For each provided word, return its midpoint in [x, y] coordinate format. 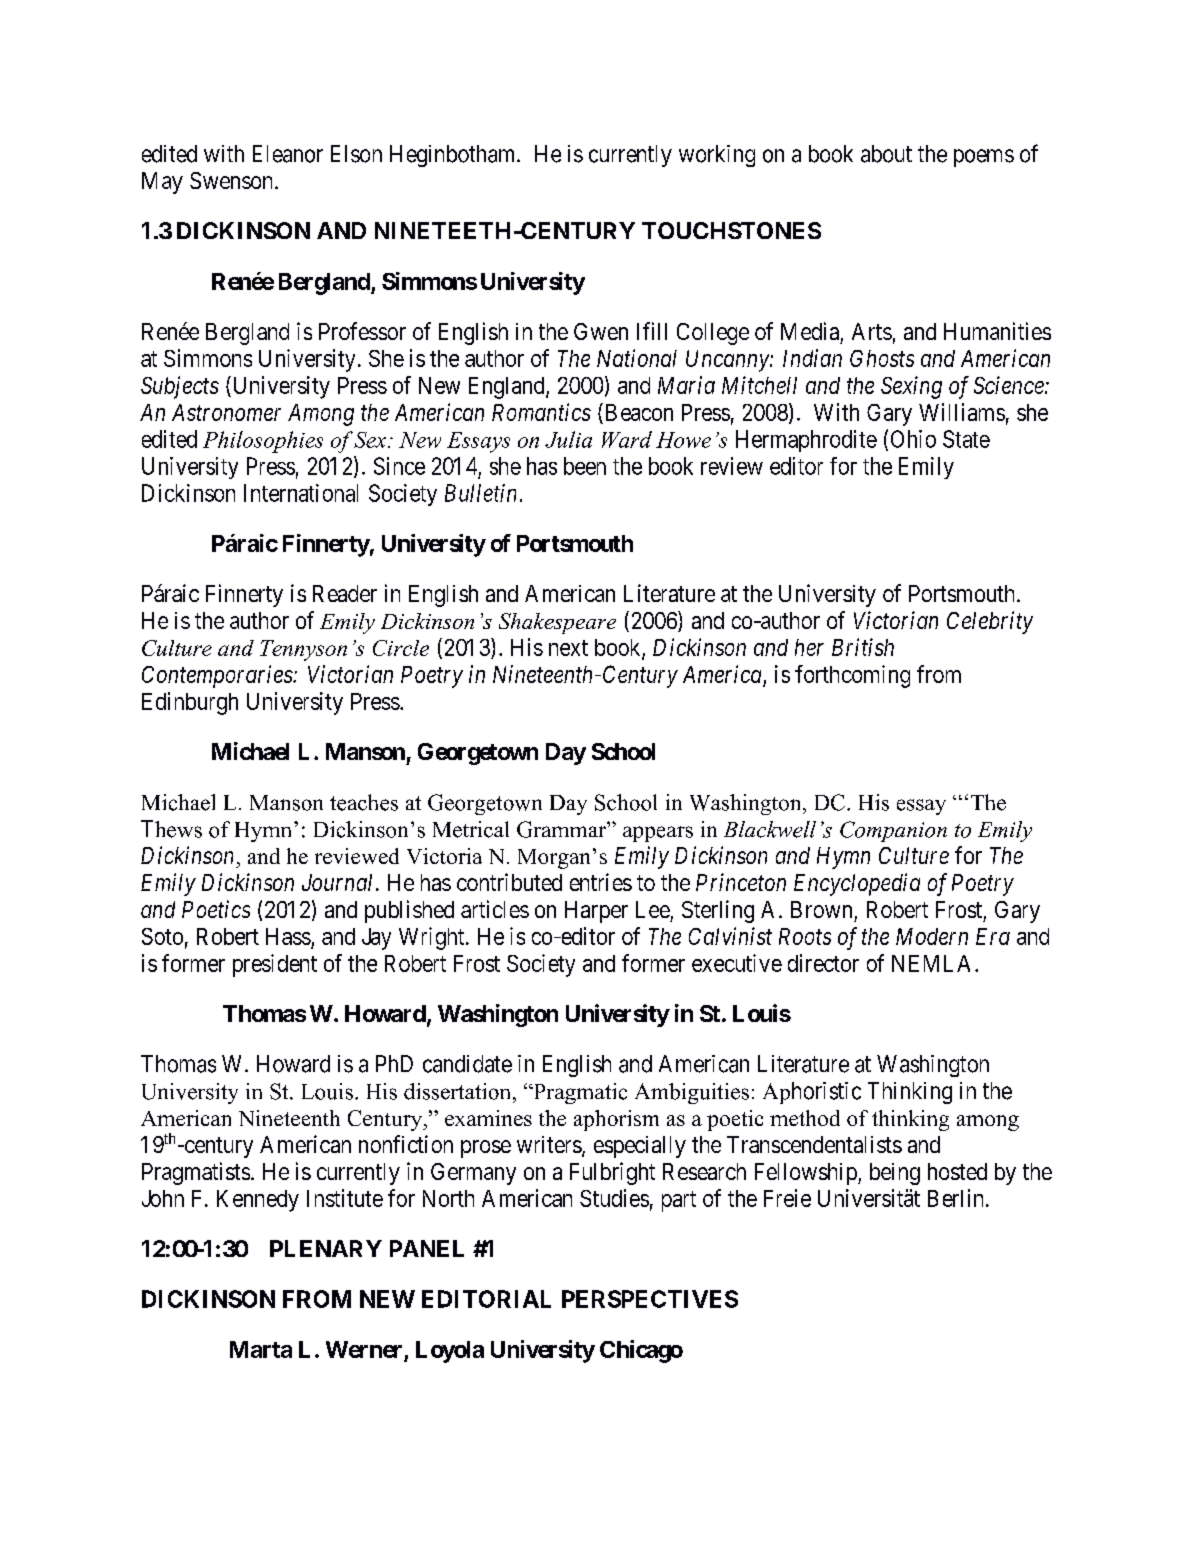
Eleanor [288, 154]
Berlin [955, 1198]
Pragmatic [579, 1093]
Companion [893, 831]
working [717, 156]
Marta [261, 1349]
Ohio [913, 439]
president [275, 965]
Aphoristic [812, 1093]
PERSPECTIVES [650, 1299]
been [585, 466]
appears [658, 834]
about [886, 154]
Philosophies [263, 442]
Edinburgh [190, 703]
